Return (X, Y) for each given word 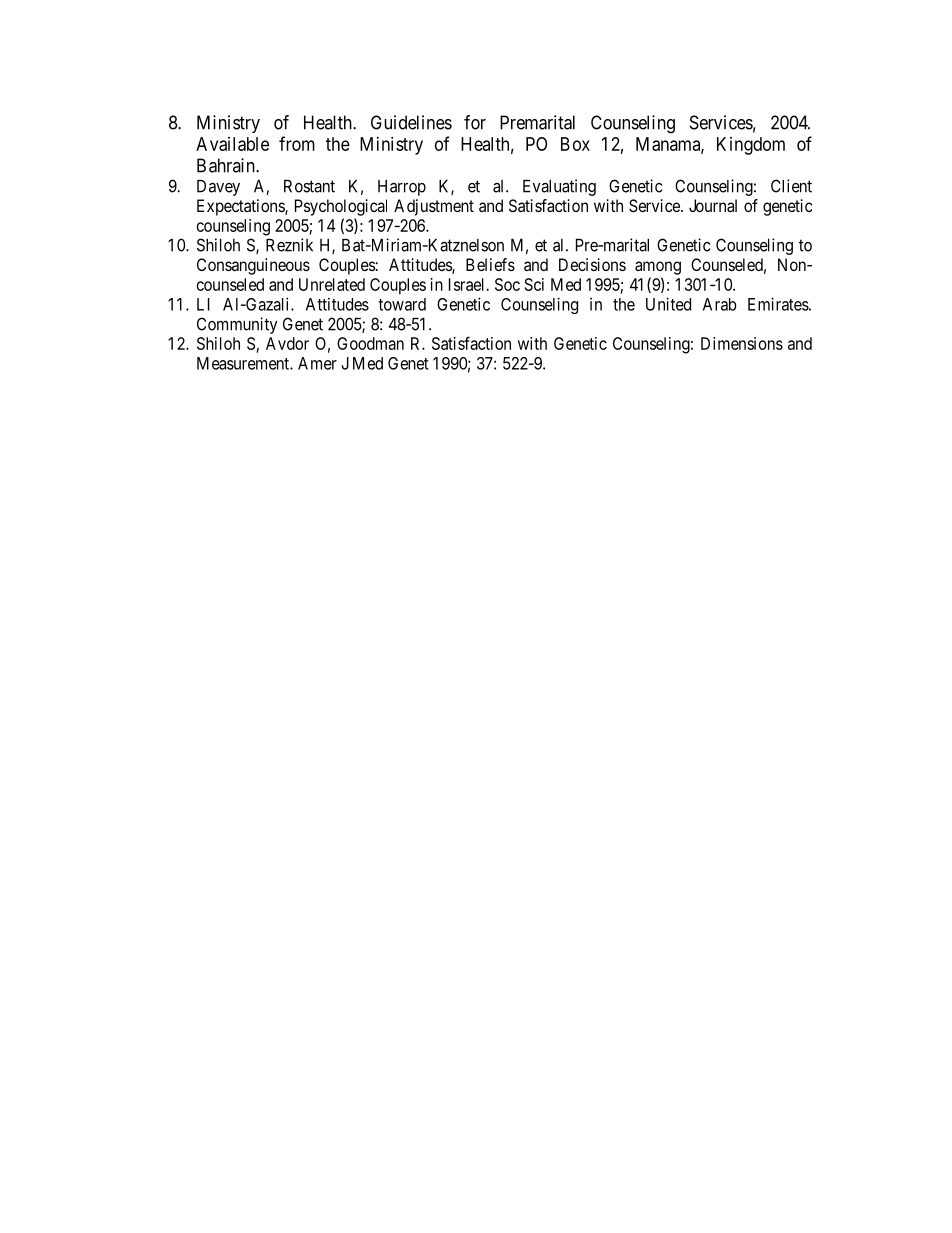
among (658, 268)
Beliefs (490, 264)
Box (575, 144)
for (475, 122)
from (297, 143)
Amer (317, 363)
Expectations (241, 207)
